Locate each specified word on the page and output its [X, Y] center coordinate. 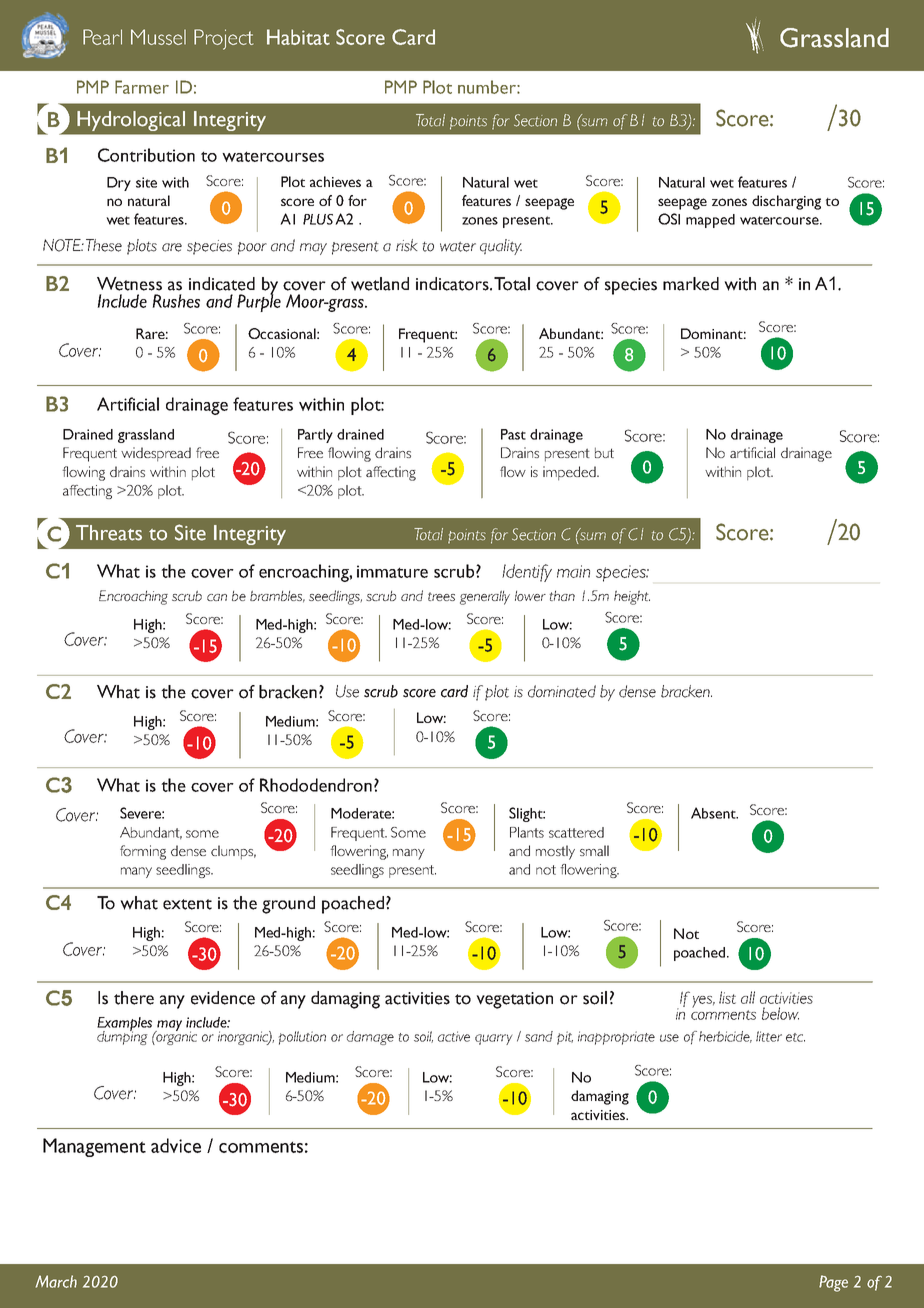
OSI [669, 219]
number [488, 87]
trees [441, 596]
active [454, 1036]
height [632, 597]
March [56, 1281]
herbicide [725, 1037]
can [217, 597]
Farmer [142, 87]
